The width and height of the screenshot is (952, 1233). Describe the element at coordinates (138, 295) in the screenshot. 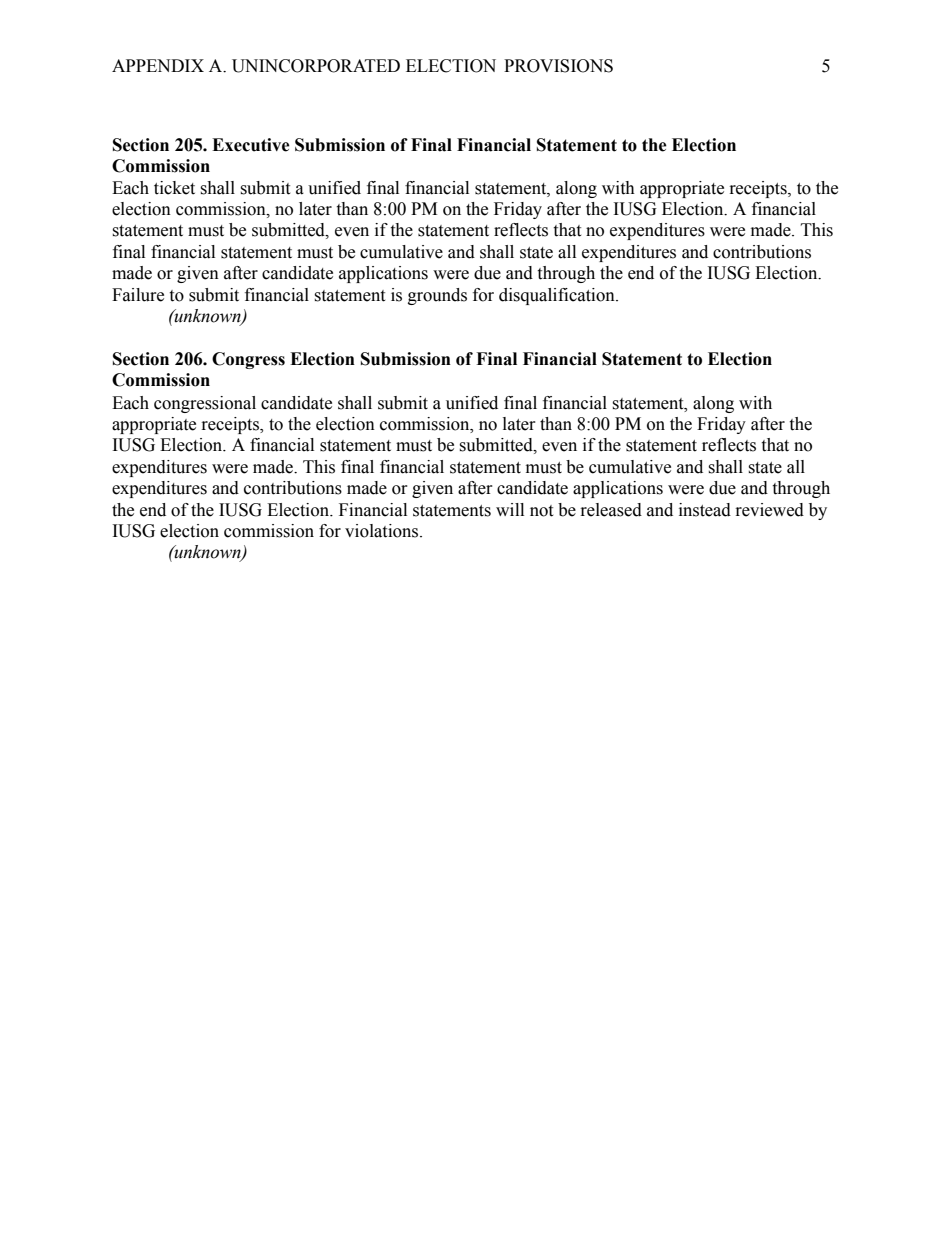

I see `Failure` at that location.
